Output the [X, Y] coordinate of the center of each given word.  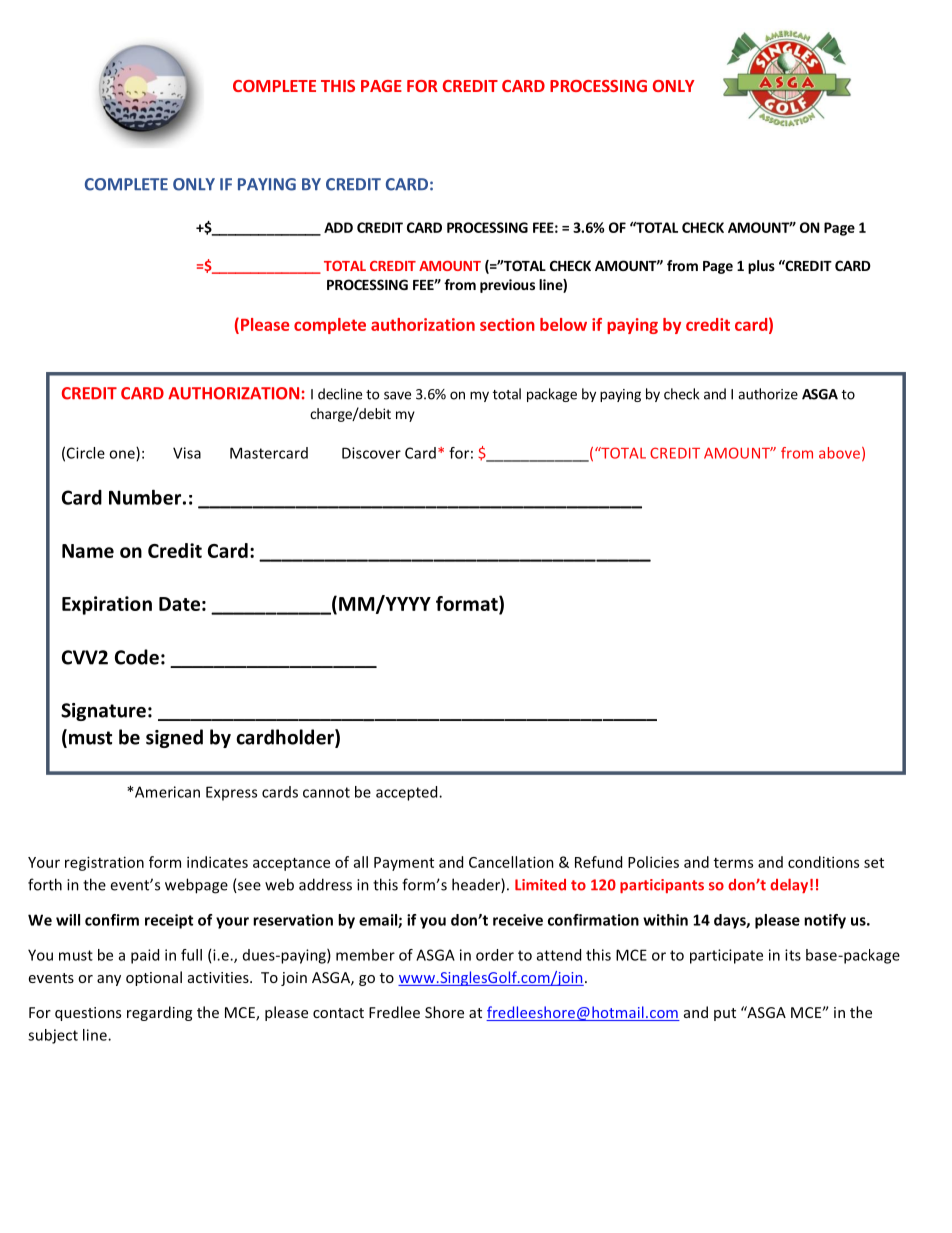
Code [137, 657]
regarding [159, 1013]
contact [338, 1013]
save [397, 395]
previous [507, 286]
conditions [823, 862]
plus [761, 267]
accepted [408, 793]
